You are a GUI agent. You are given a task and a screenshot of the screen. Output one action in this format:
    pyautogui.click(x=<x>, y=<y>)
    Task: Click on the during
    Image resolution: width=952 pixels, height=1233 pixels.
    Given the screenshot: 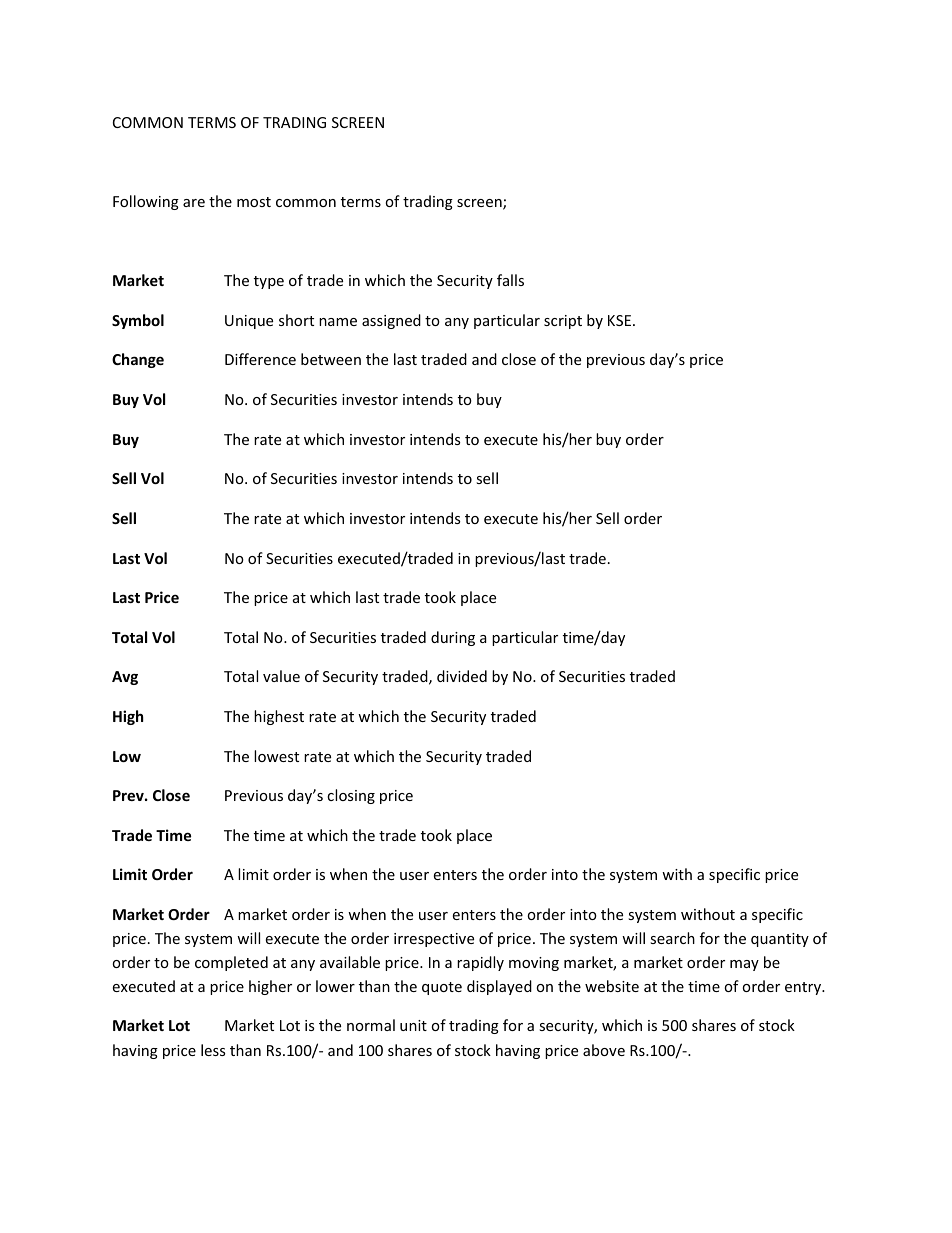 What is the action you would take?
    pyautogui.click(x=453, y=638)
